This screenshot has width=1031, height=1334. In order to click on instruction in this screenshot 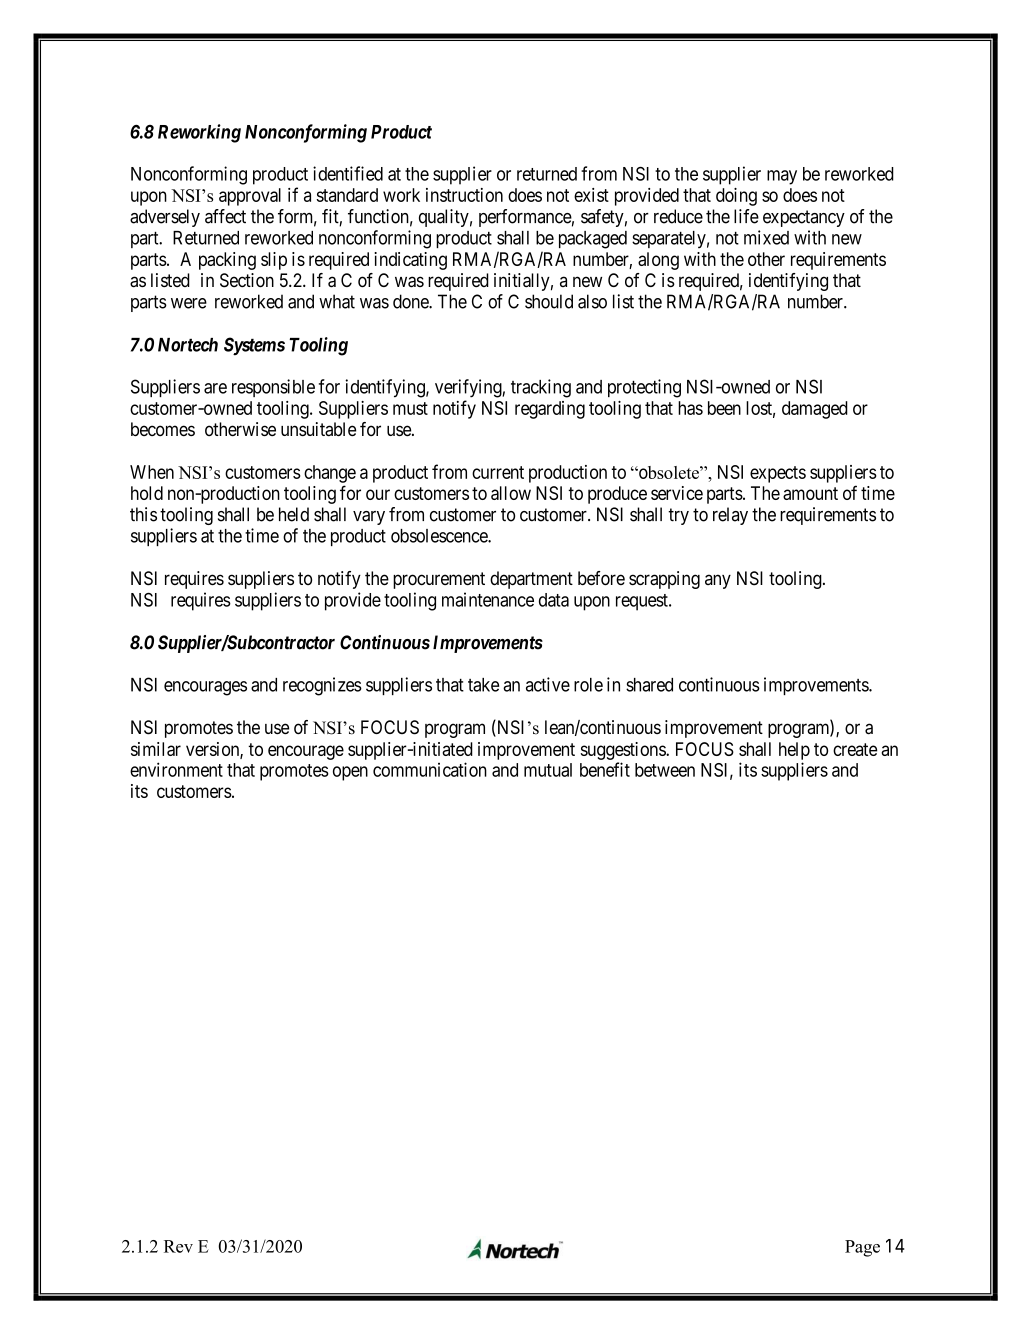, I will do `click(464, 195)`.
